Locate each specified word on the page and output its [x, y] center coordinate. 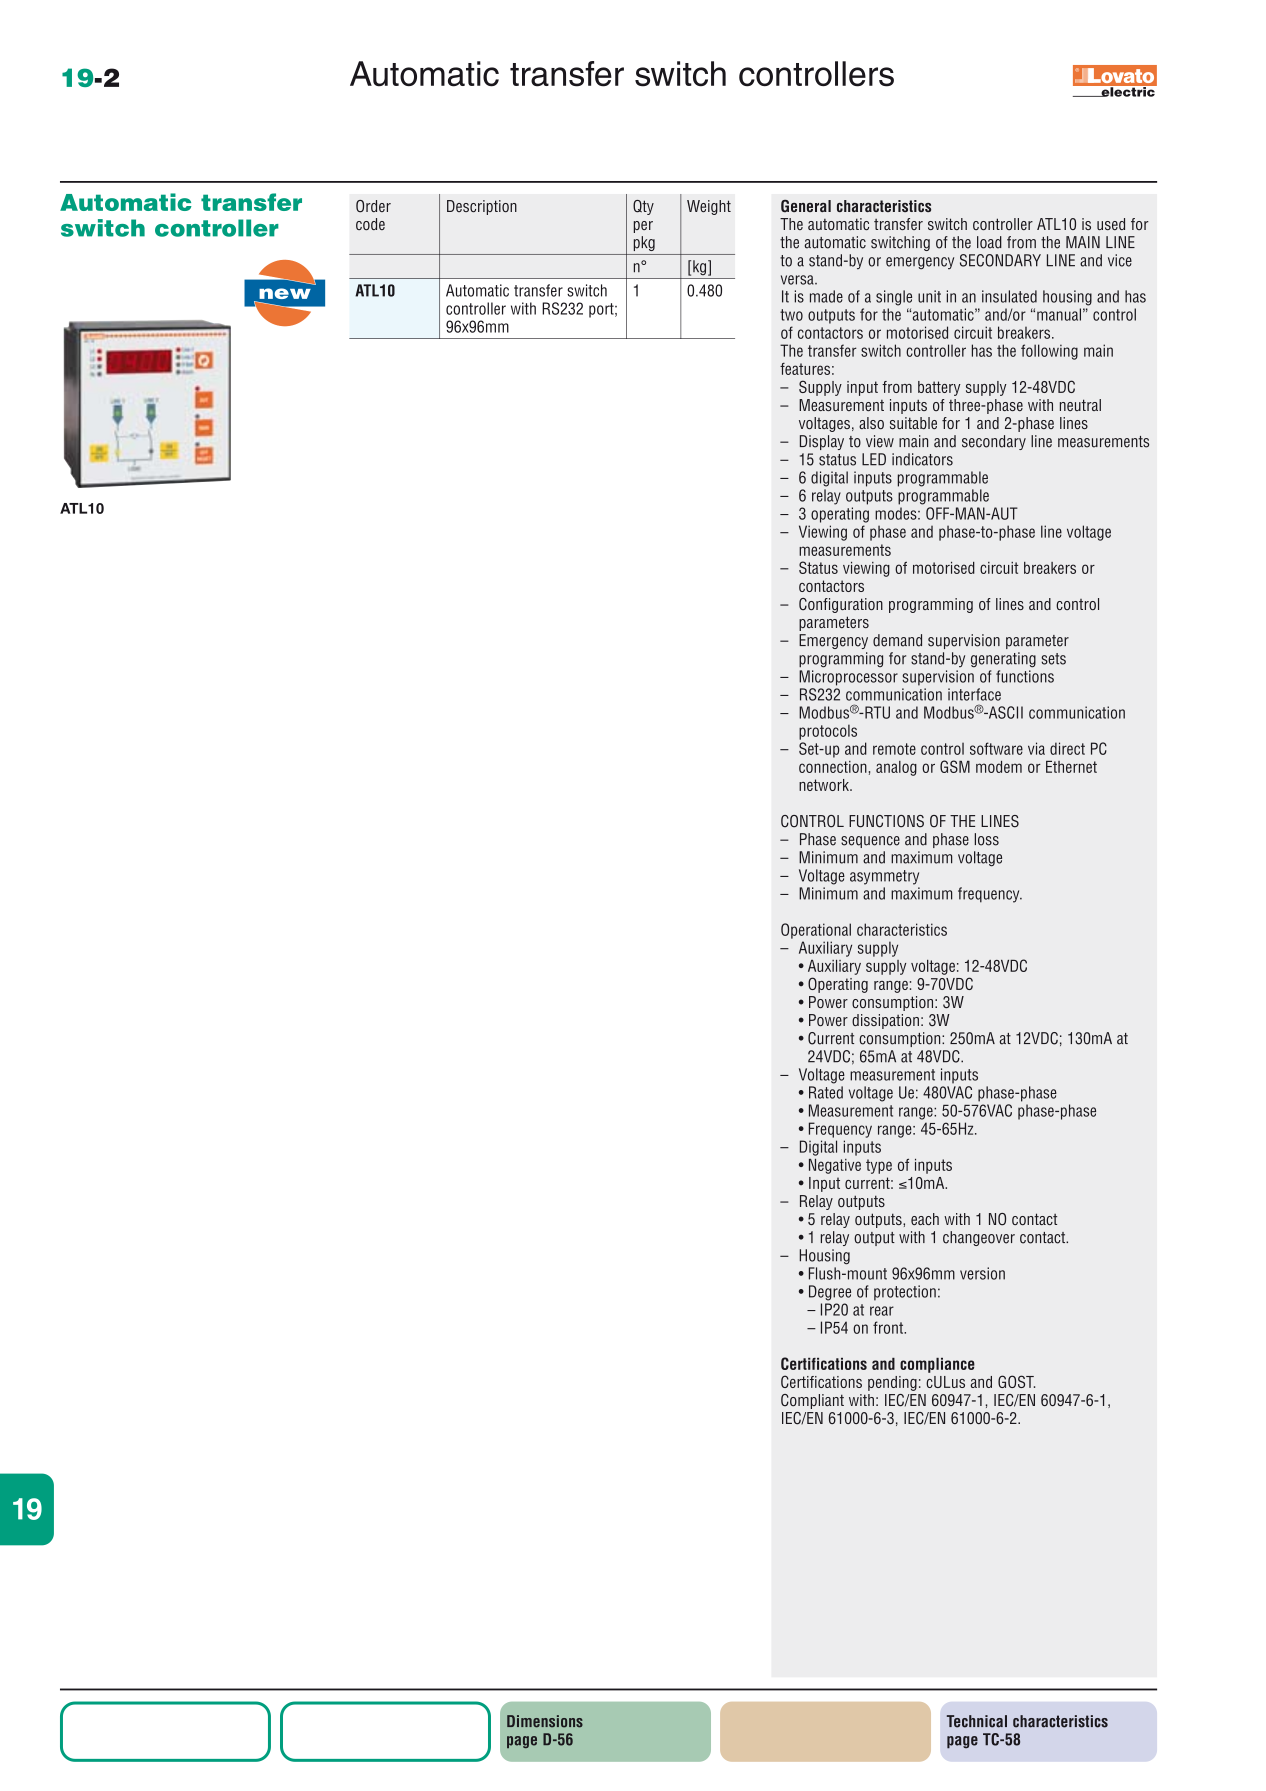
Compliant [812, 1401]
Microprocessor [848, 678]
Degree [830, 1293]
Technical [977, 1721]
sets [1053, 659]
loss [987, 839]
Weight [709, 207]
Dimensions [545, 1721]
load [989, 242]
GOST [1016, 1381]
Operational [816, 931]
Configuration [841, 605]
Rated [826, 1092]
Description [482, 207]
